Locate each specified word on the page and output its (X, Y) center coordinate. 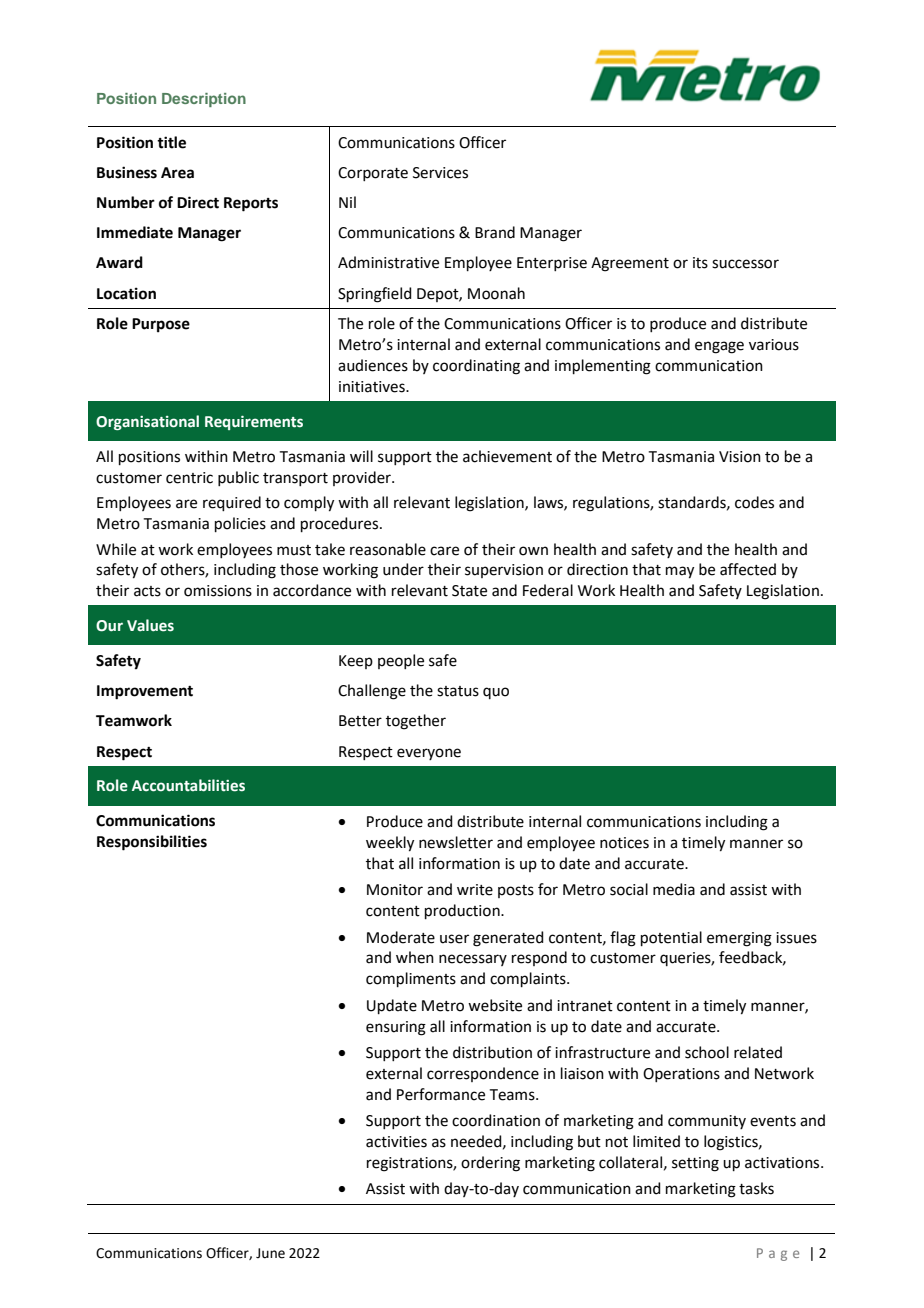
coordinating (476, 367)
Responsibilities (152, 843)
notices (624, 843)
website (495, 1005)
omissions (218, 591)
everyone (429, 754)
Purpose (161, 325)
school (707, 1052)
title (171, 142)
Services (440, 173)
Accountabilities (188, 785)
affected (748, 569)
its (700, 263)
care (444, 551)
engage (719, 347)
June (270, 1253)
